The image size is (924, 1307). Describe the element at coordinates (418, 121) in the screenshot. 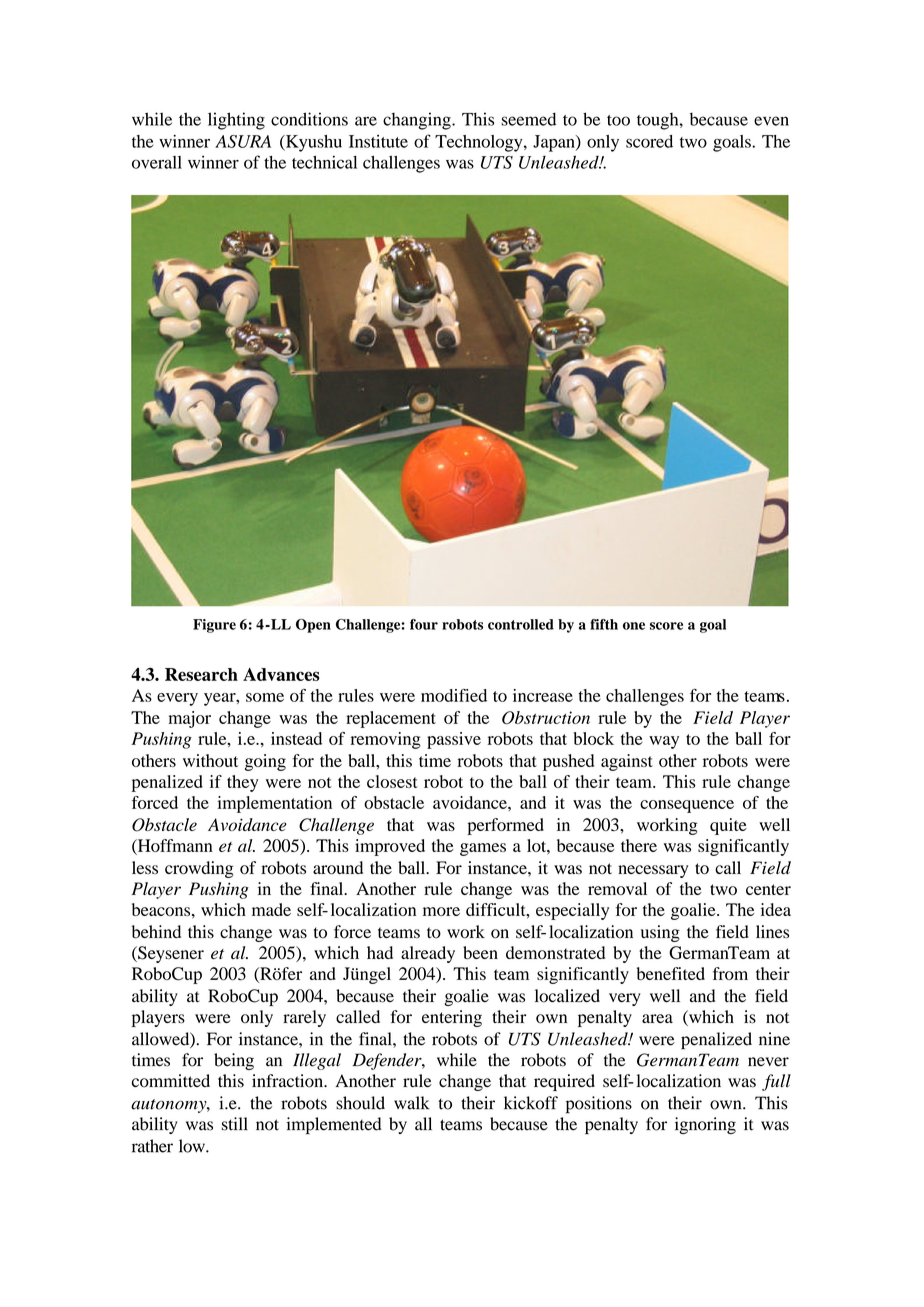

I see `changing` at that location.
